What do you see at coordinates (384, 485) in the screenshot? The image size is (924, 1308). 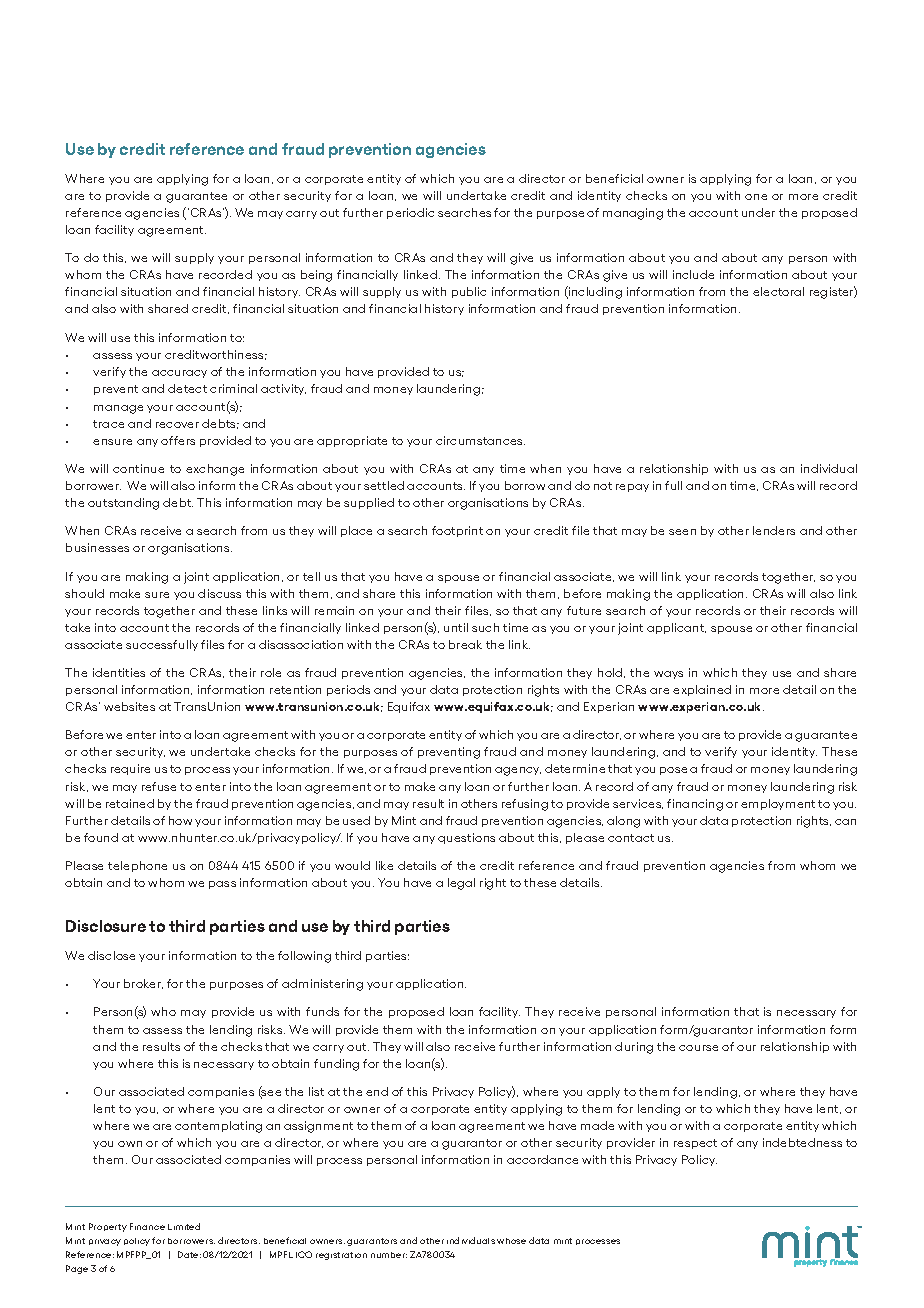 I see `settled` at bounding box center [384, 485].
